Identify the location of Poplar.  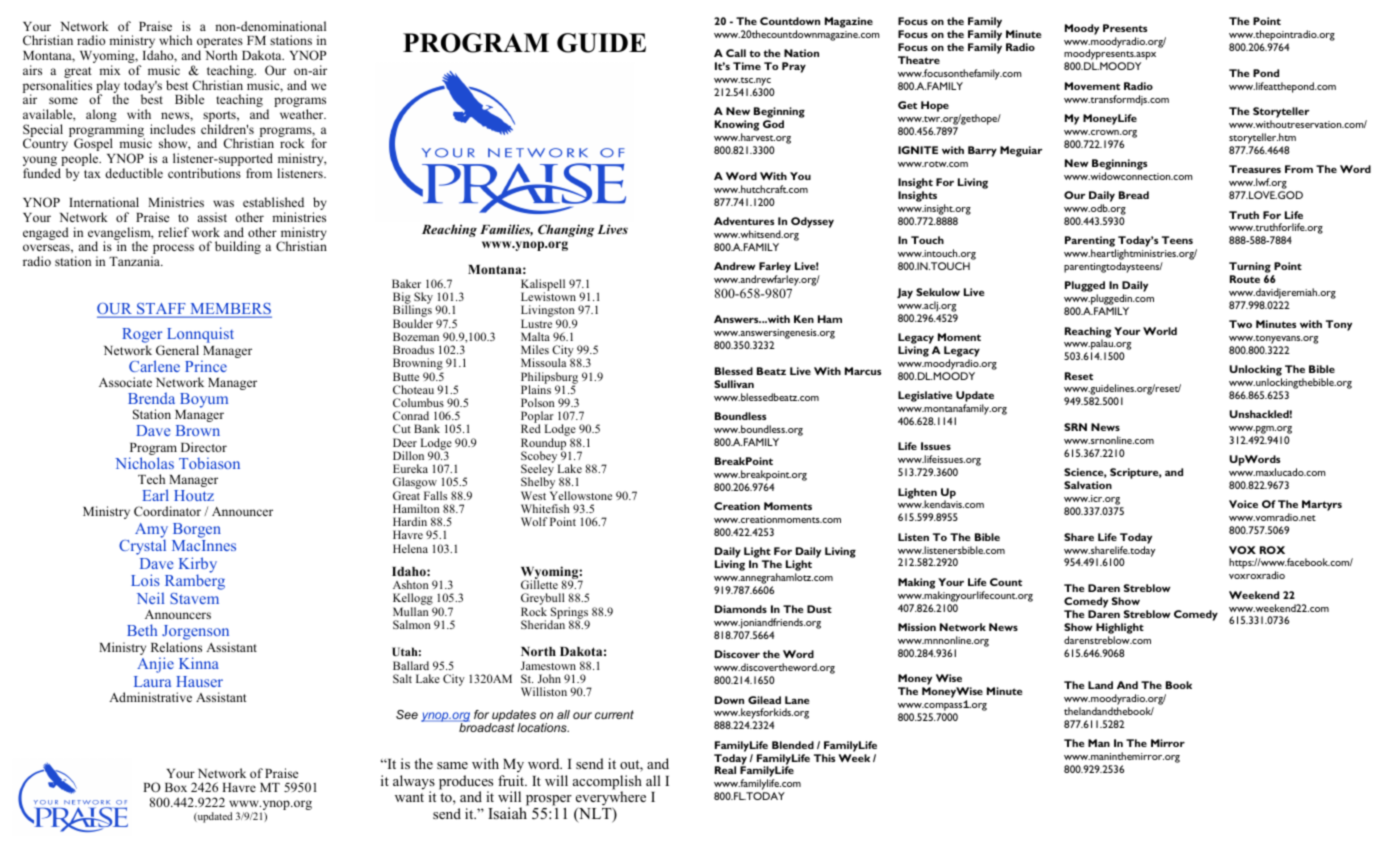
(537, 418).
